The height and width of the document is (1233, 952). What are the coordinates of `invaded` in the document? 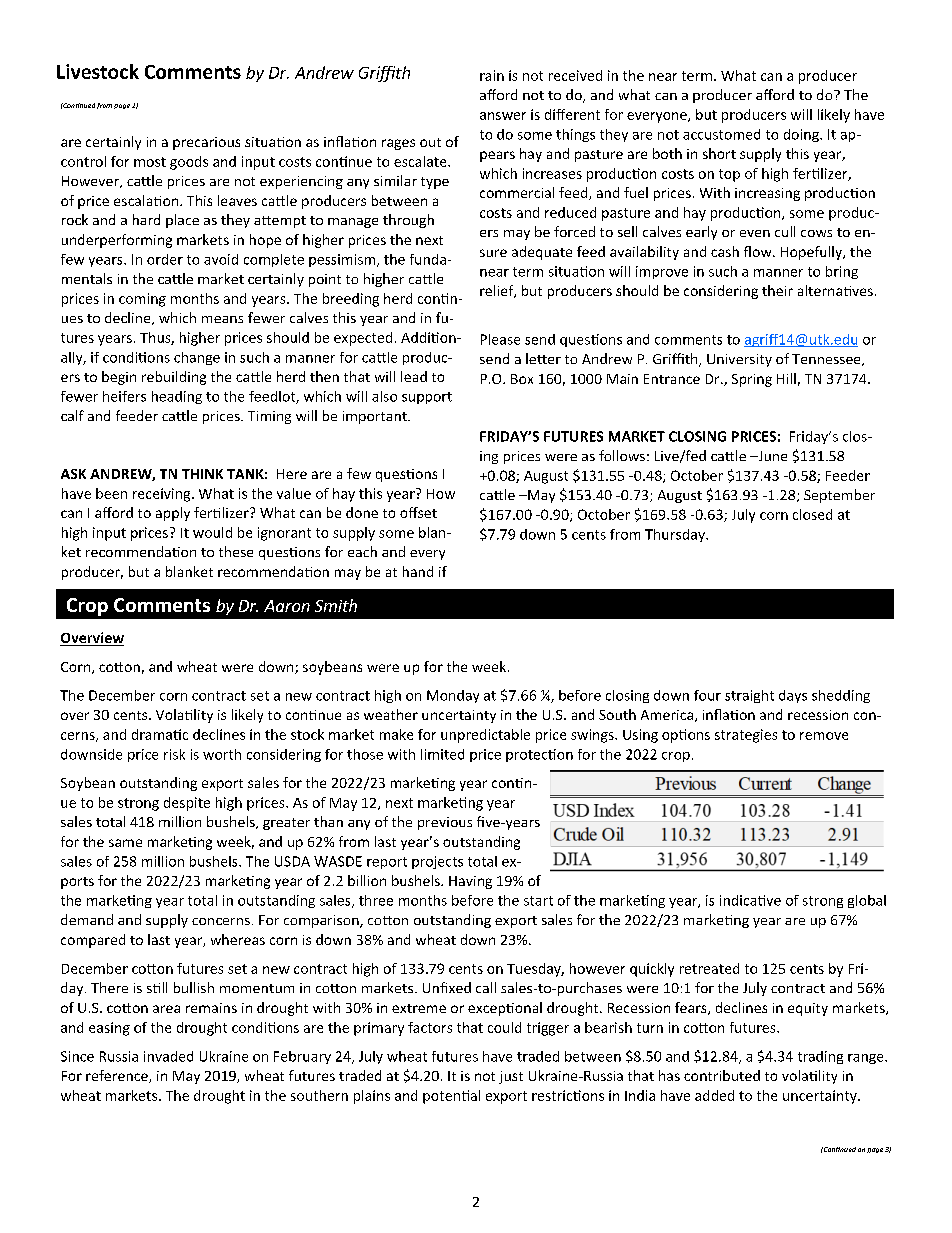 It's located at (168, 1056).
